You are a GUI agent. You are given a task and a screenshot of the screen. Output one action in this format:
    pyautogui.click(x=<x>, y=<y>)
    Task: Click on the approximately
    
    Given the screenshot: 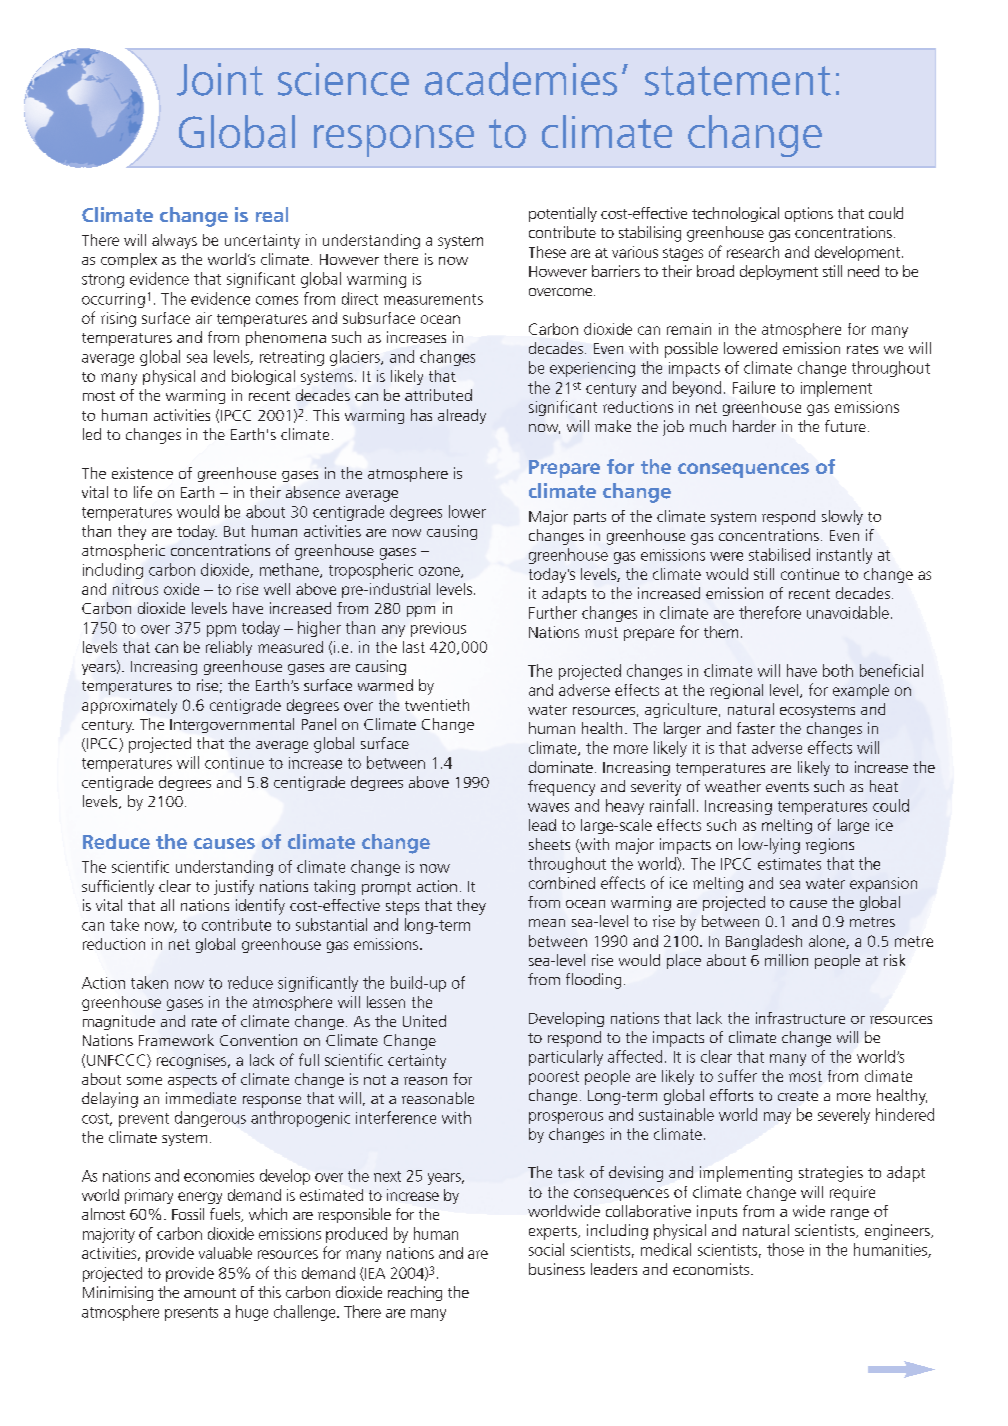 What is the action you would take?
    pyautogui.click(x=129, y=706)
